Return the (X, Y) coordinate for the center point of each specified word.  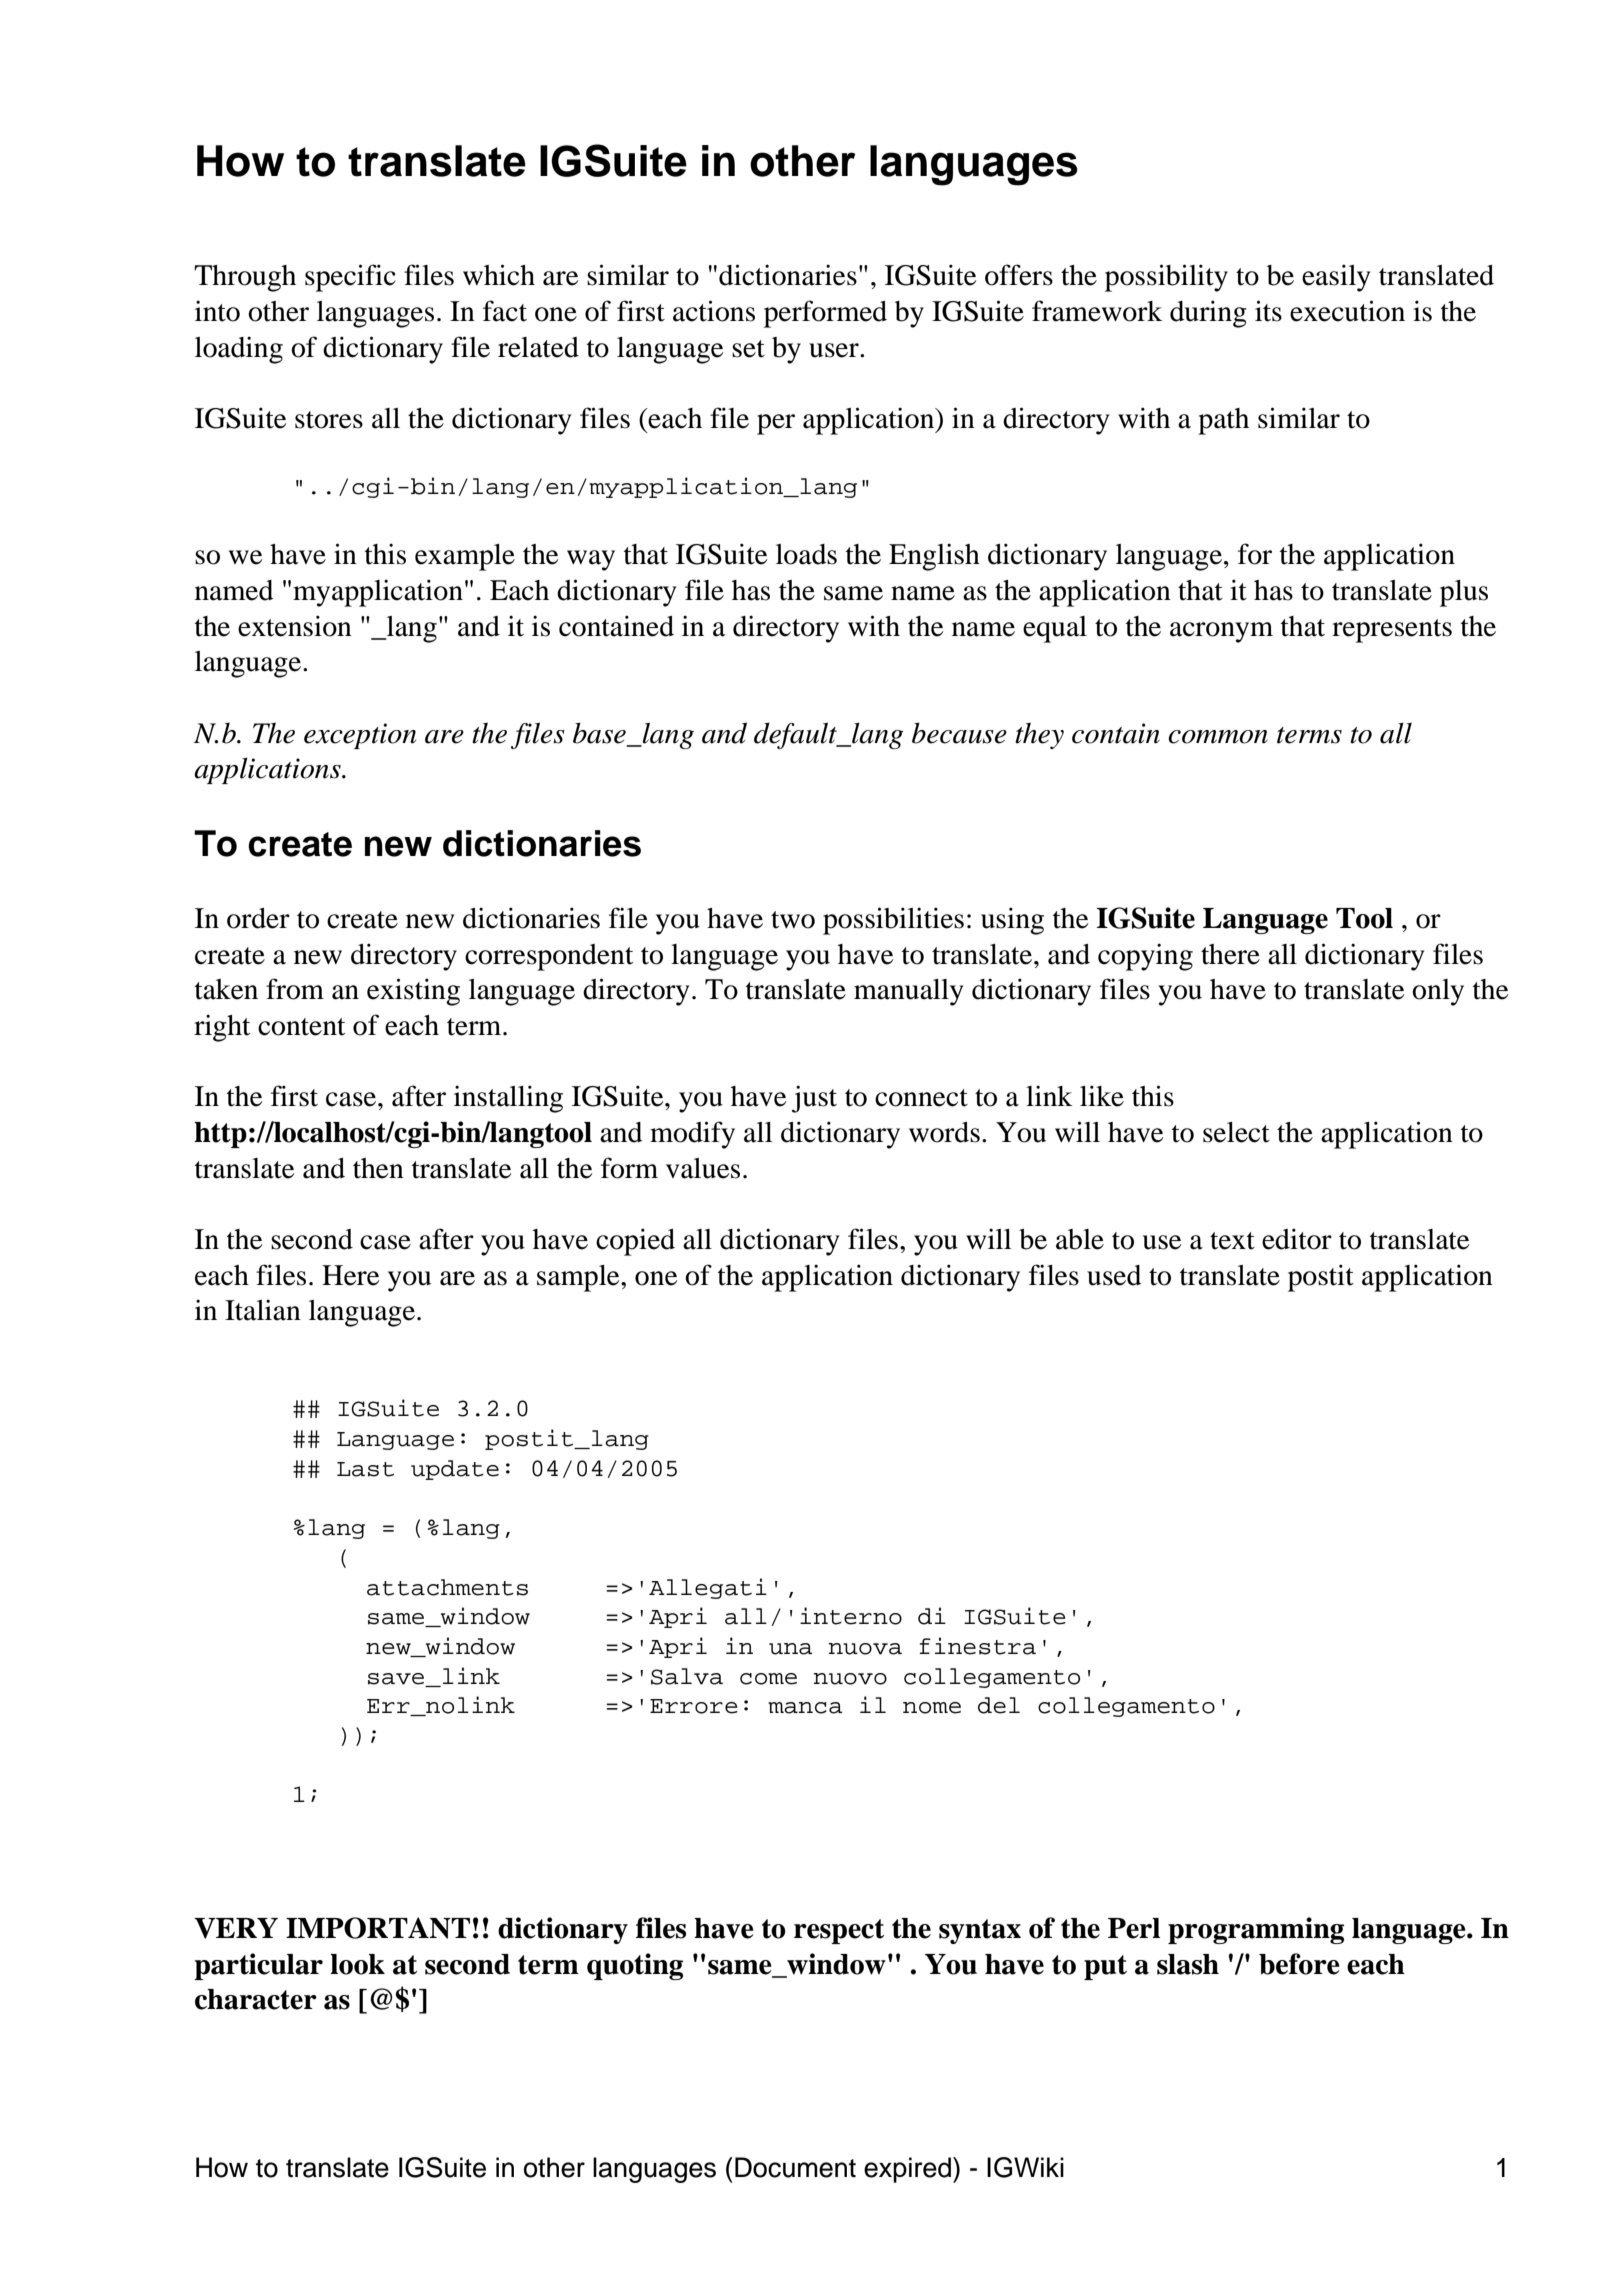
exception (360, 736)
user (835, 350)
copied (635, 1242)
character (256, 1999)
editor (1297, 1239)
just (814, 1099)
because (959, 733)
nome (932, 1708)
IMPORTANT (378, 1928)
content (301, 1027)
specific (350, 278)
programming (1256, 1930)
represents (1392, 631)
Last (365, 1469)
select (1236, 1132)
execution (1347, 311)
